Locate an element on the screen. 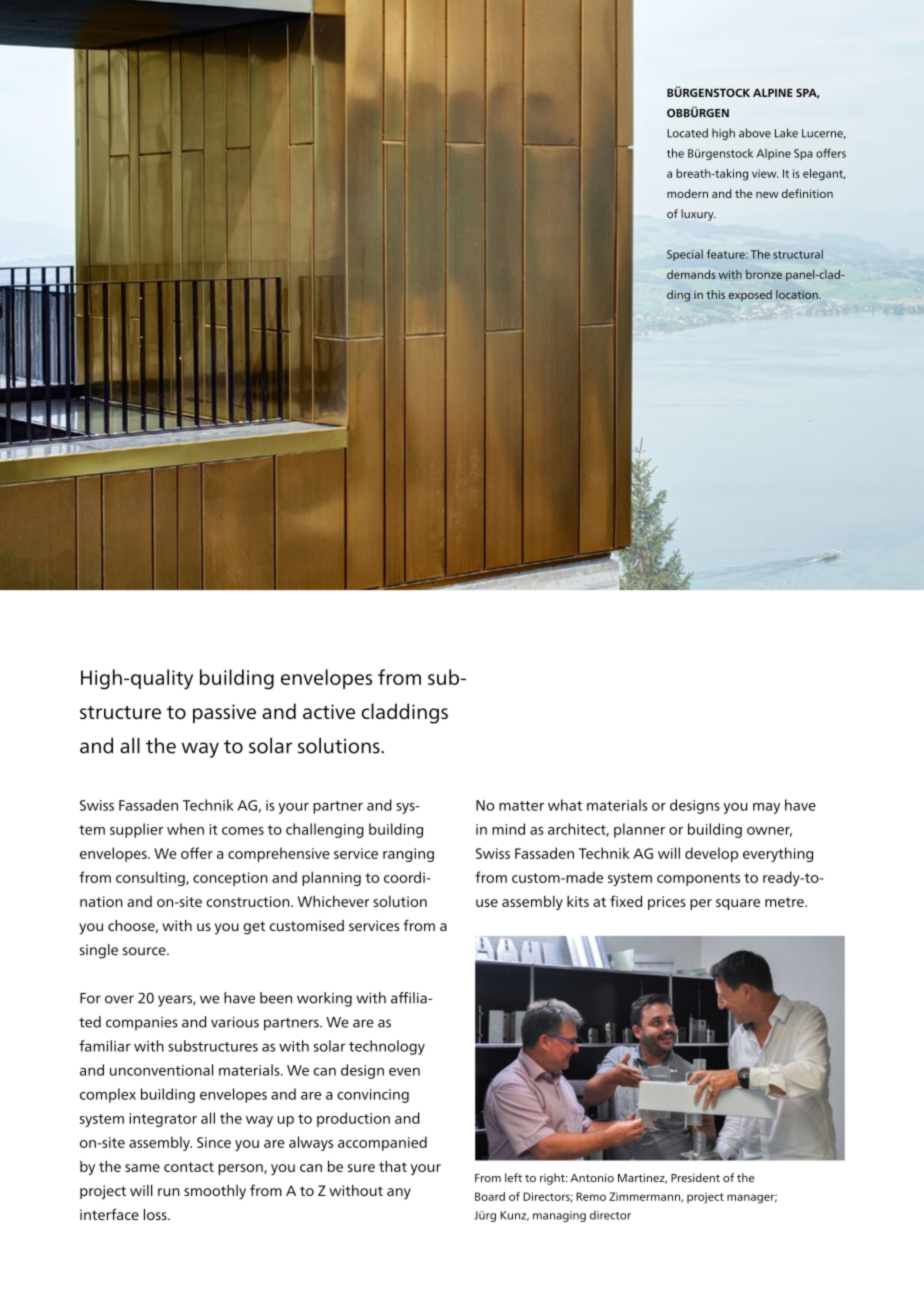 The width and height of the screenshot is (924, 1308). Board is located at coordinates (490, 1196).
